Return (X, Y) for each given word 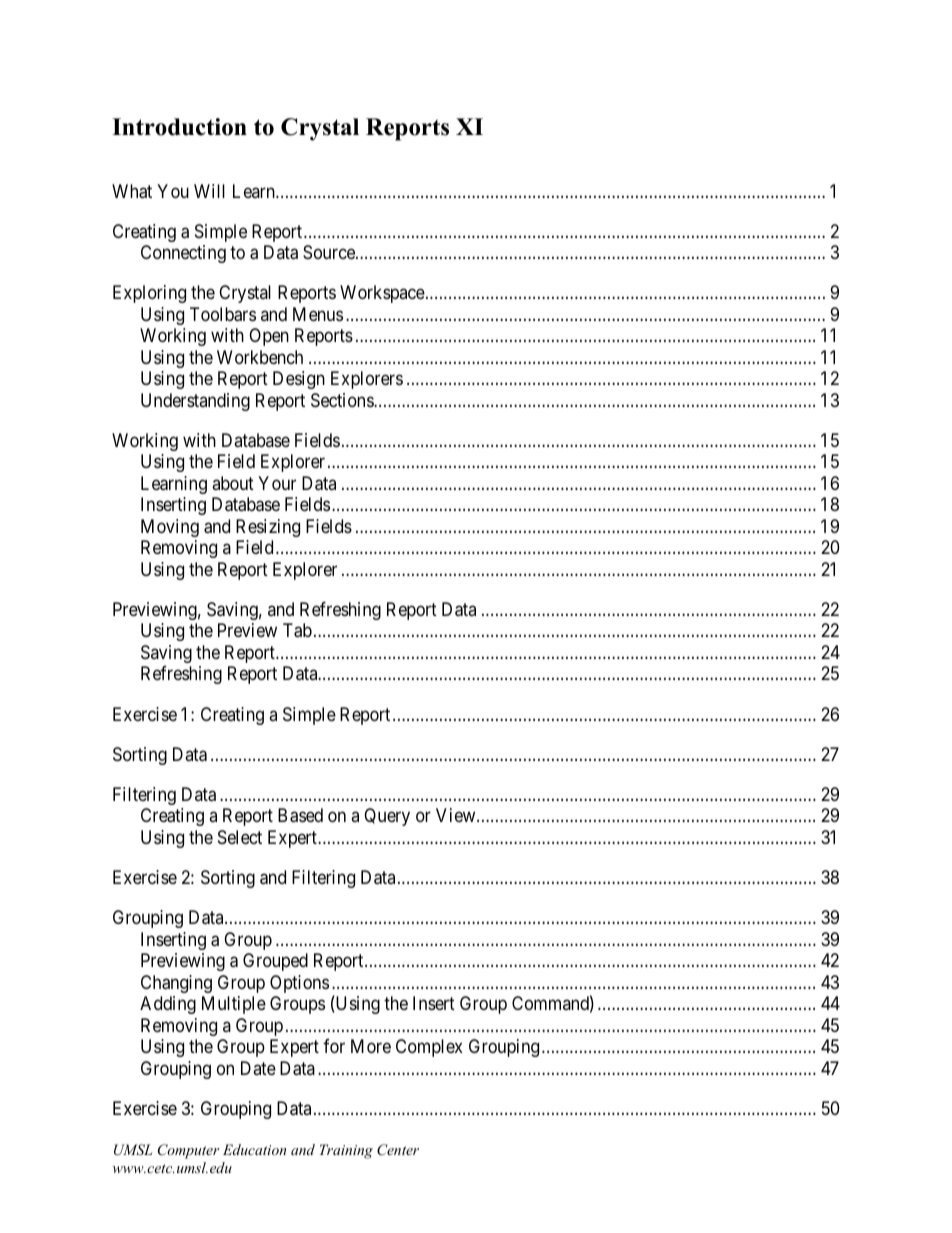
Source (330, 252)
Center (398, 1150)
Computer (189, 1151)
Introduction (179, 127)
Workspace (382, 294)
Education (254, 1149)
